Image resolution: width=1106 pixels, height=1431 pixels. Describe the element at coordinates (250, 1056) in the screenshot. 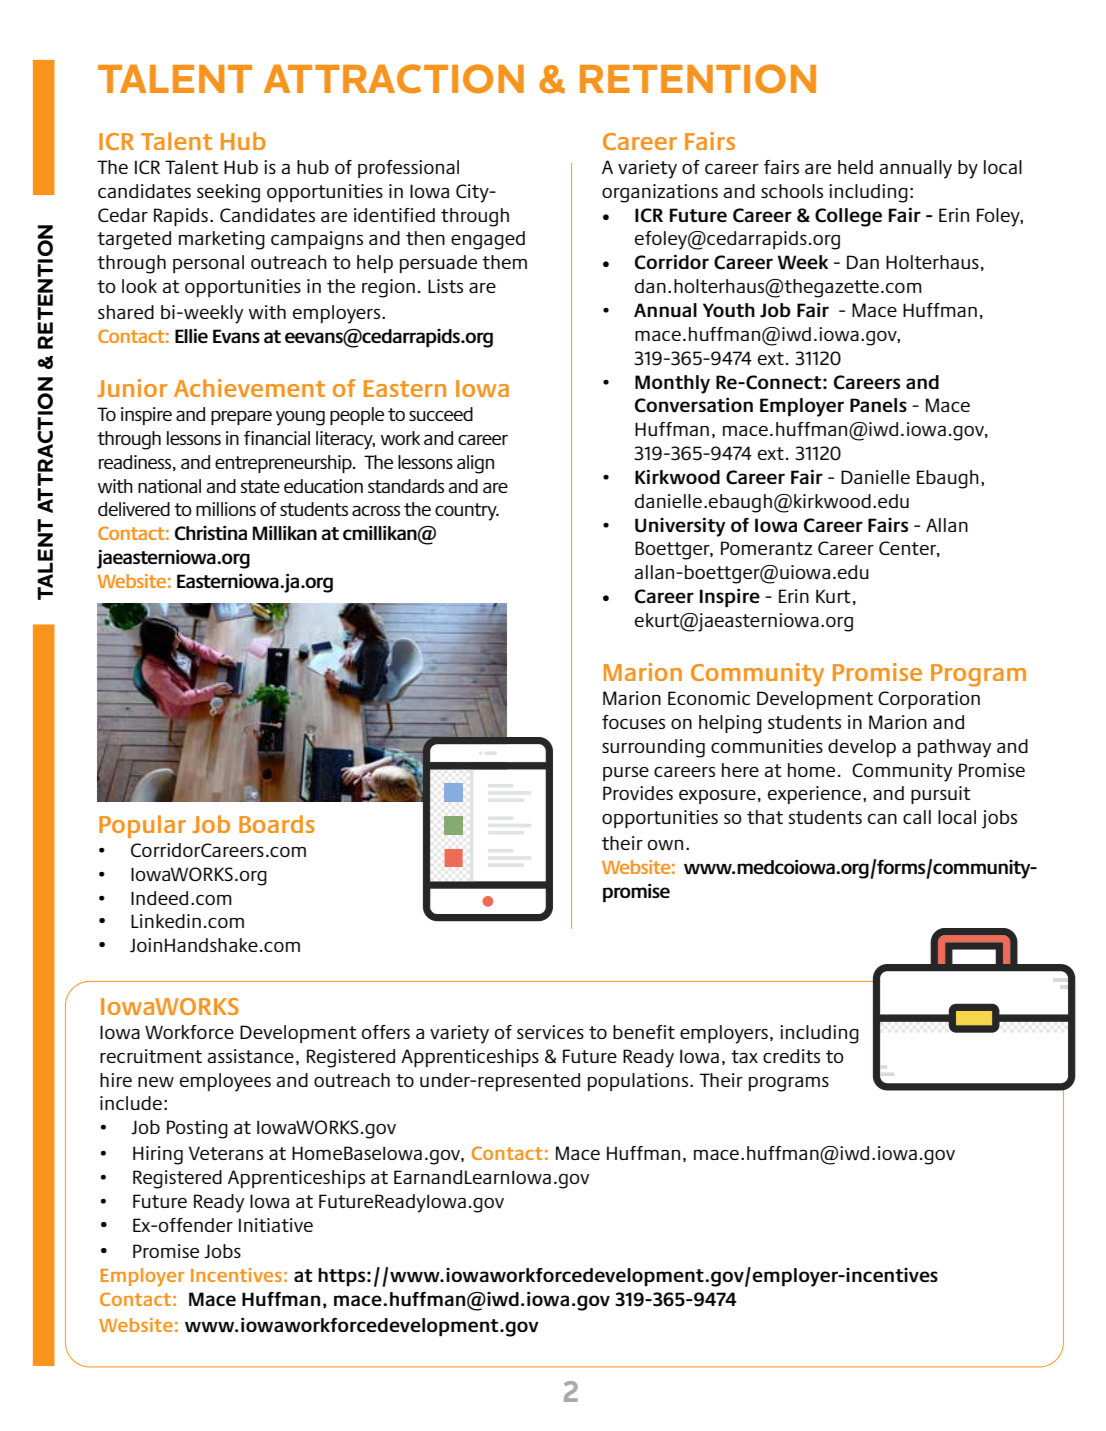

I see `assistance` at that location.
